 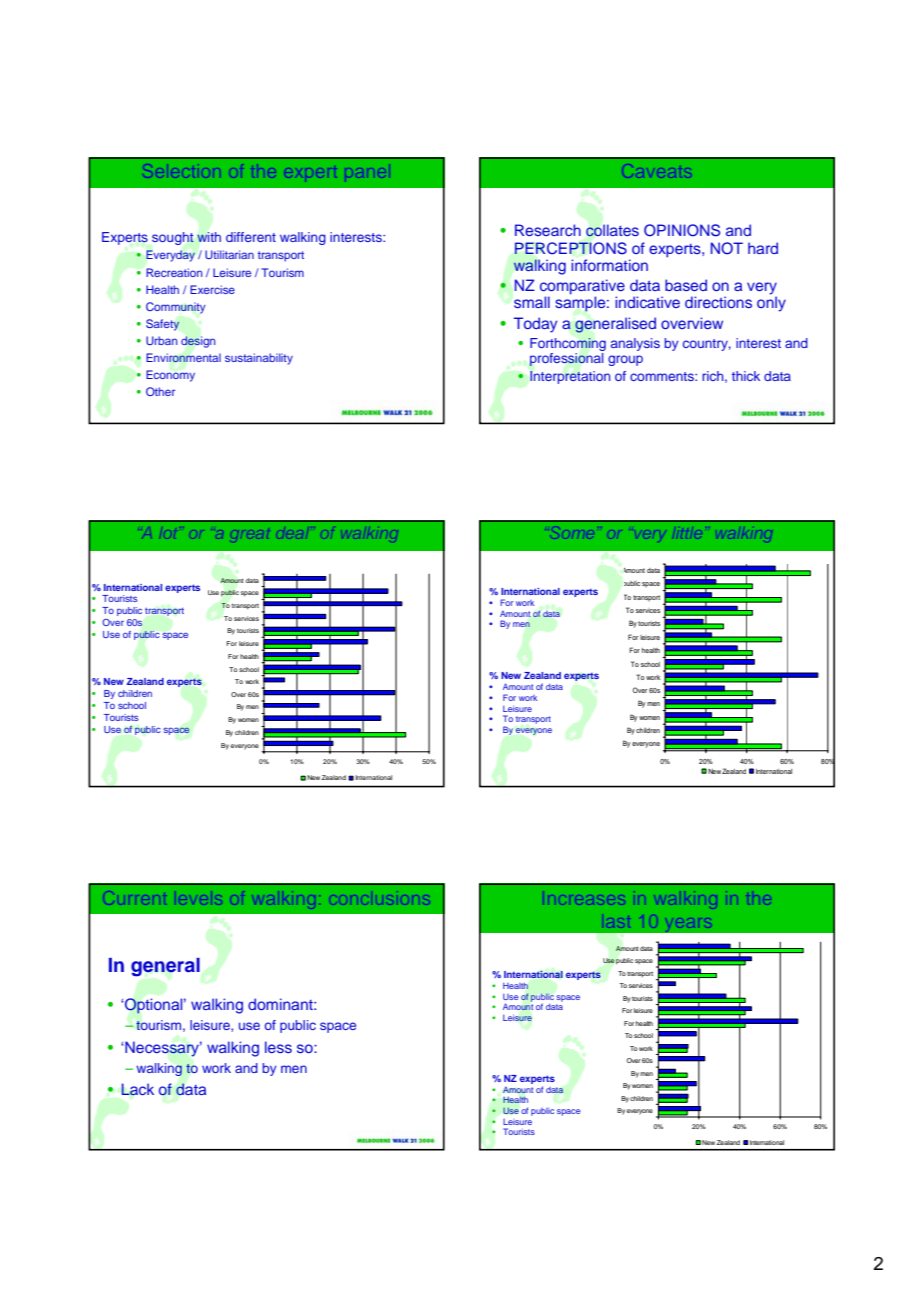 What do you see at coordinates (663, 376) in the document?
I see `comments` at bounding box center [663, 376].
